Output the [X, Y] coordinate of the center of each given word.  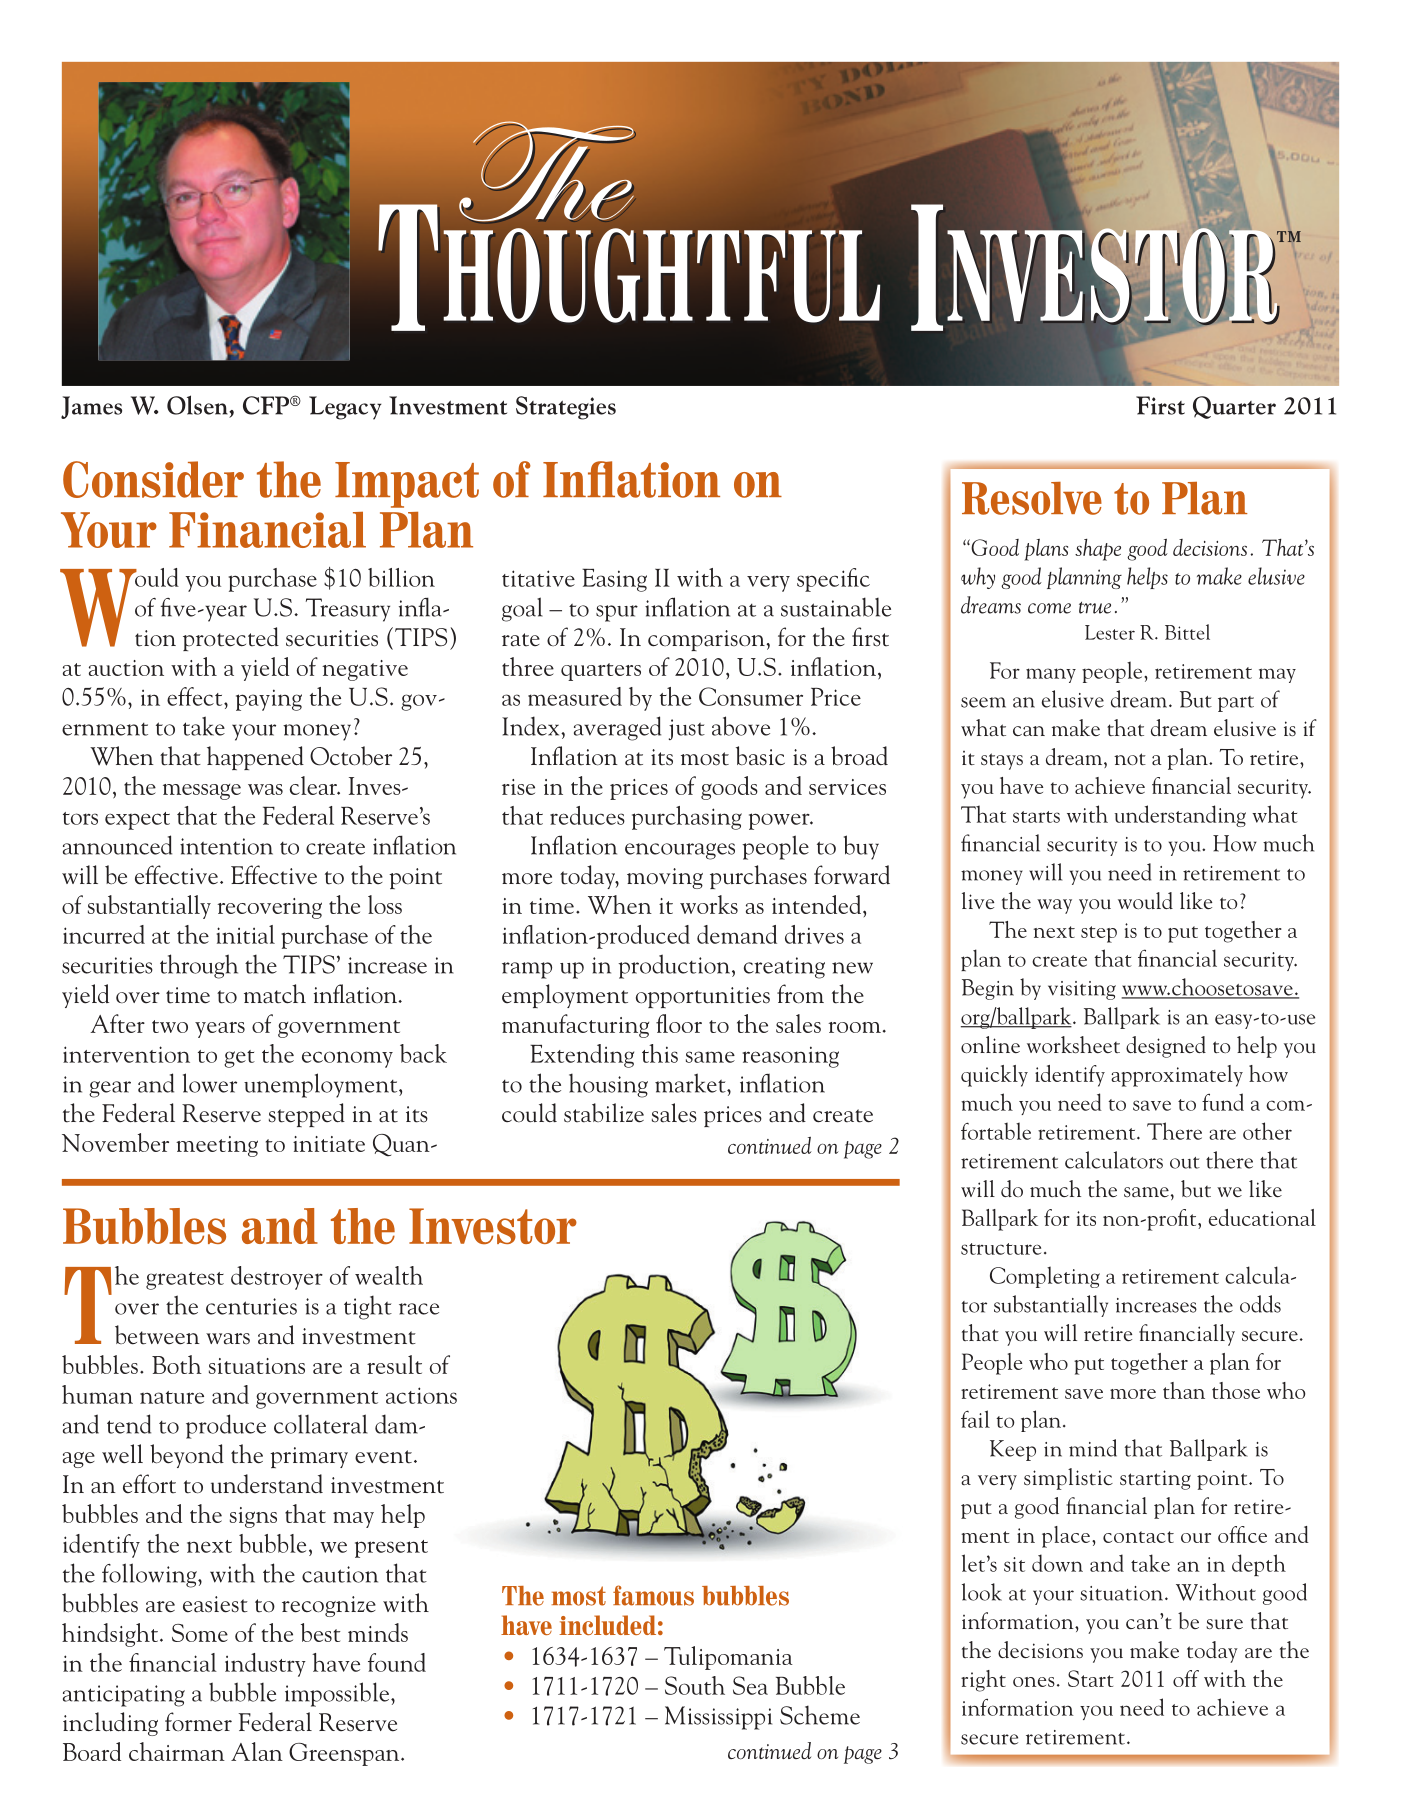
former [198, 1722]
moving [665, 878]
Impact [407, 485]
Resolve [1032, 498]
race [419, 1309]
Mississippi [718, 1718]
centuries [251, 1306]
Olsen [198, 405]
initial [246, 934]
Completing [1045, 1277]
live [978, 900]
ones [1034, 1682]
